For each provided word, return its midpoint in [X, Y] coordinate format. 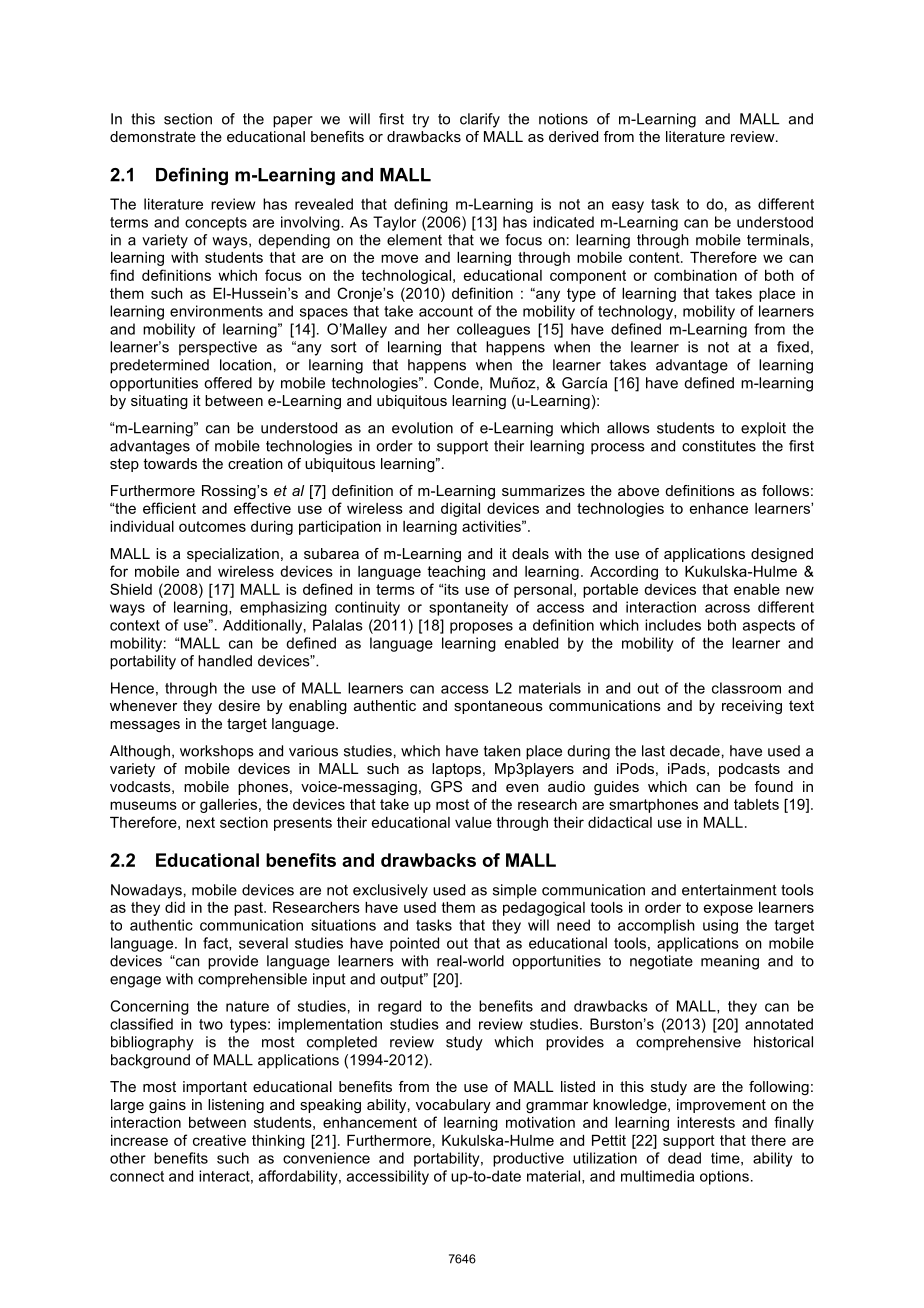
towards [170, 463]
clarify [480, 120]
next [200, 822]
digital [460, 510]
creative [219, 1140]
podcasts [749, 770]
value [473, 822]
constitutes [719, 446]
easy [628, 207]
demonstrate [153, 136]
